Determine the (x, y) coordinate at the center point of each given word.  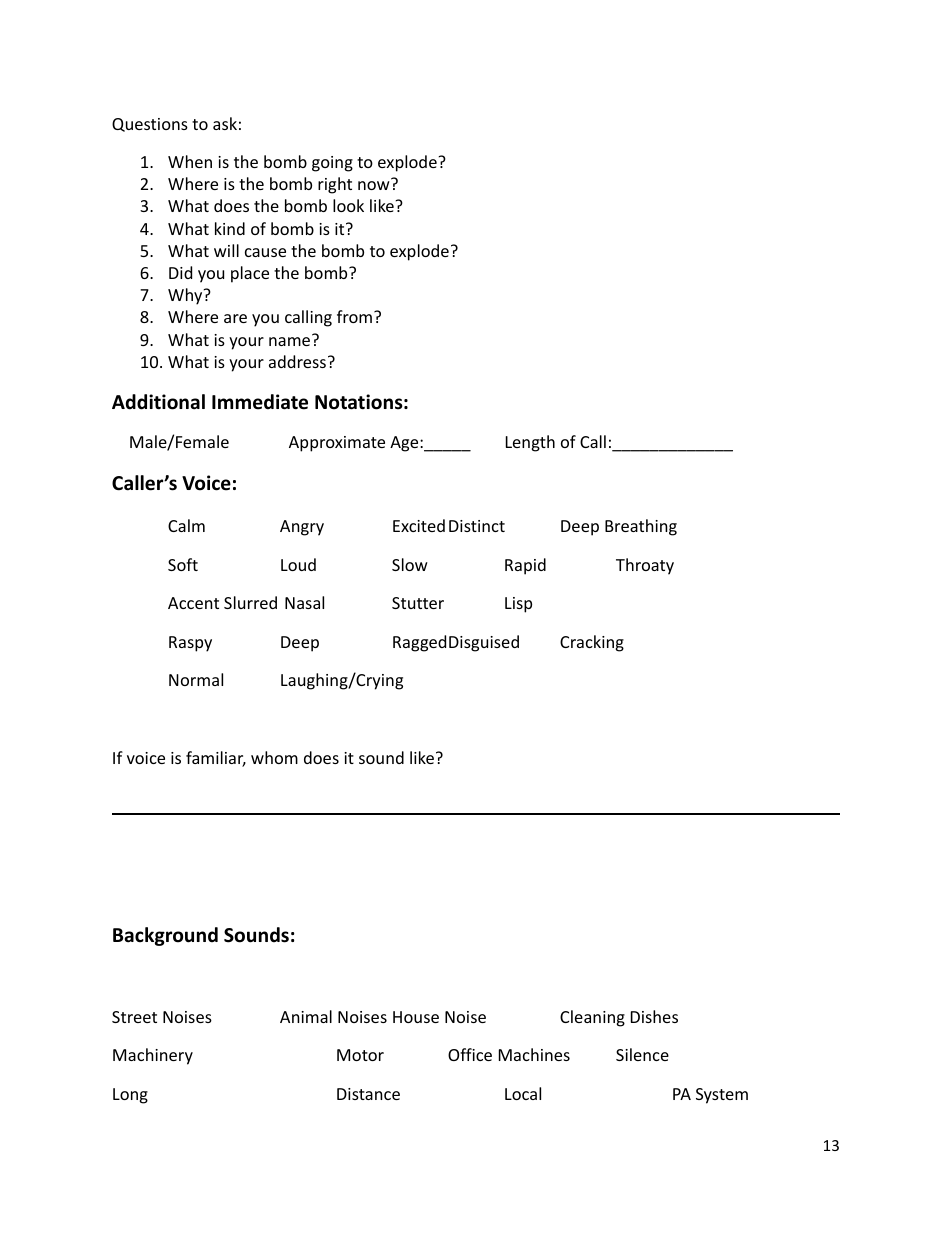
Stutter (418, 603)
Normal (196, 679)
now (375, 184)
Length (530, 443)
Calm (186, 525)
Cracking (592, 643)
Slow (410, 564)
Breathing (641, 527)
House (416, 1017)
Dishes (654, 1016)
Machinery (153, 1056)
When (190, 161)
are (235, 318)
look (348, 205)
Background (165, 936)
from (354, 316)
